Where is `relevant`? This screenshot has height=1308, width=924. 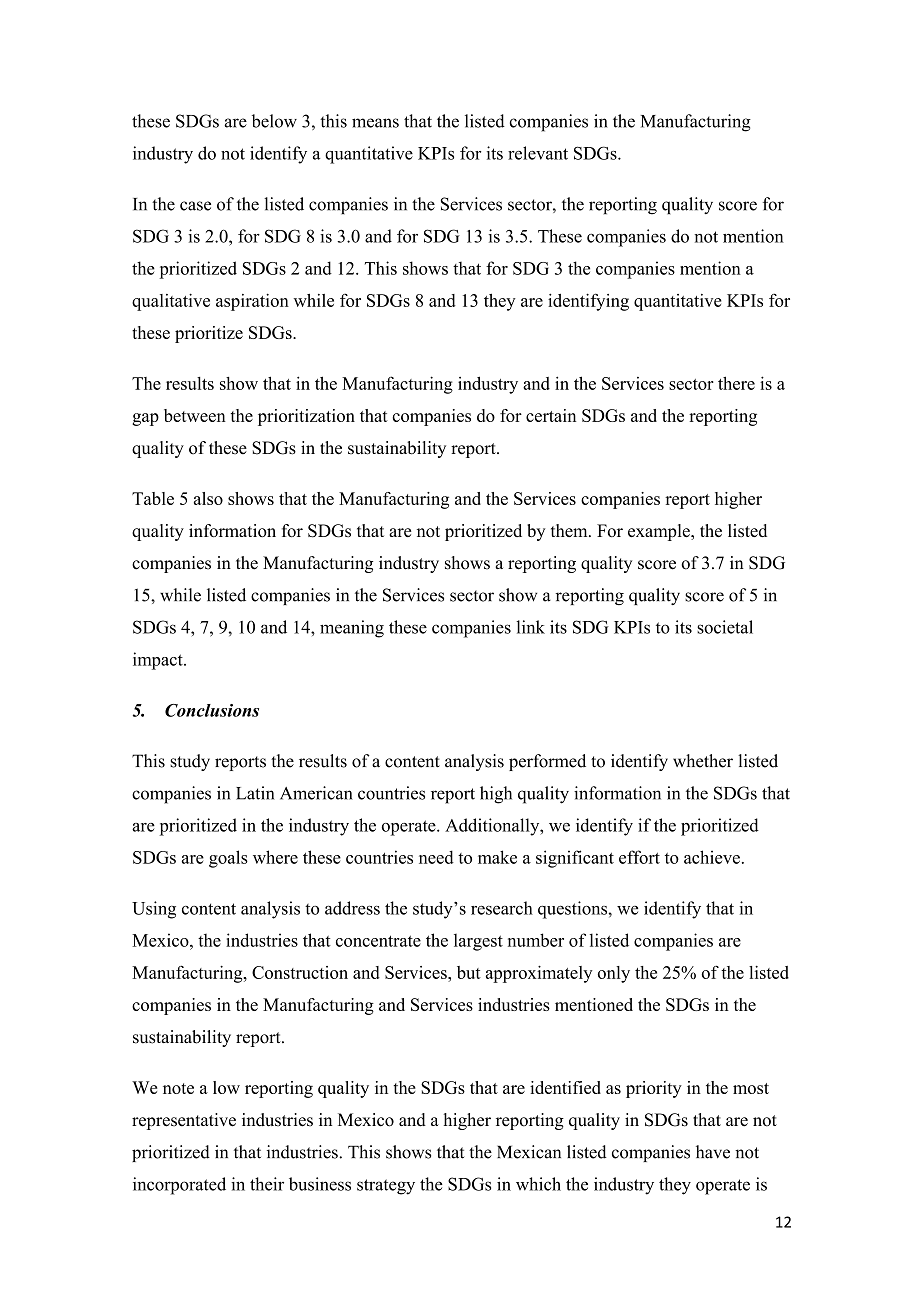 relevant is located at coordinates (538, 153).
